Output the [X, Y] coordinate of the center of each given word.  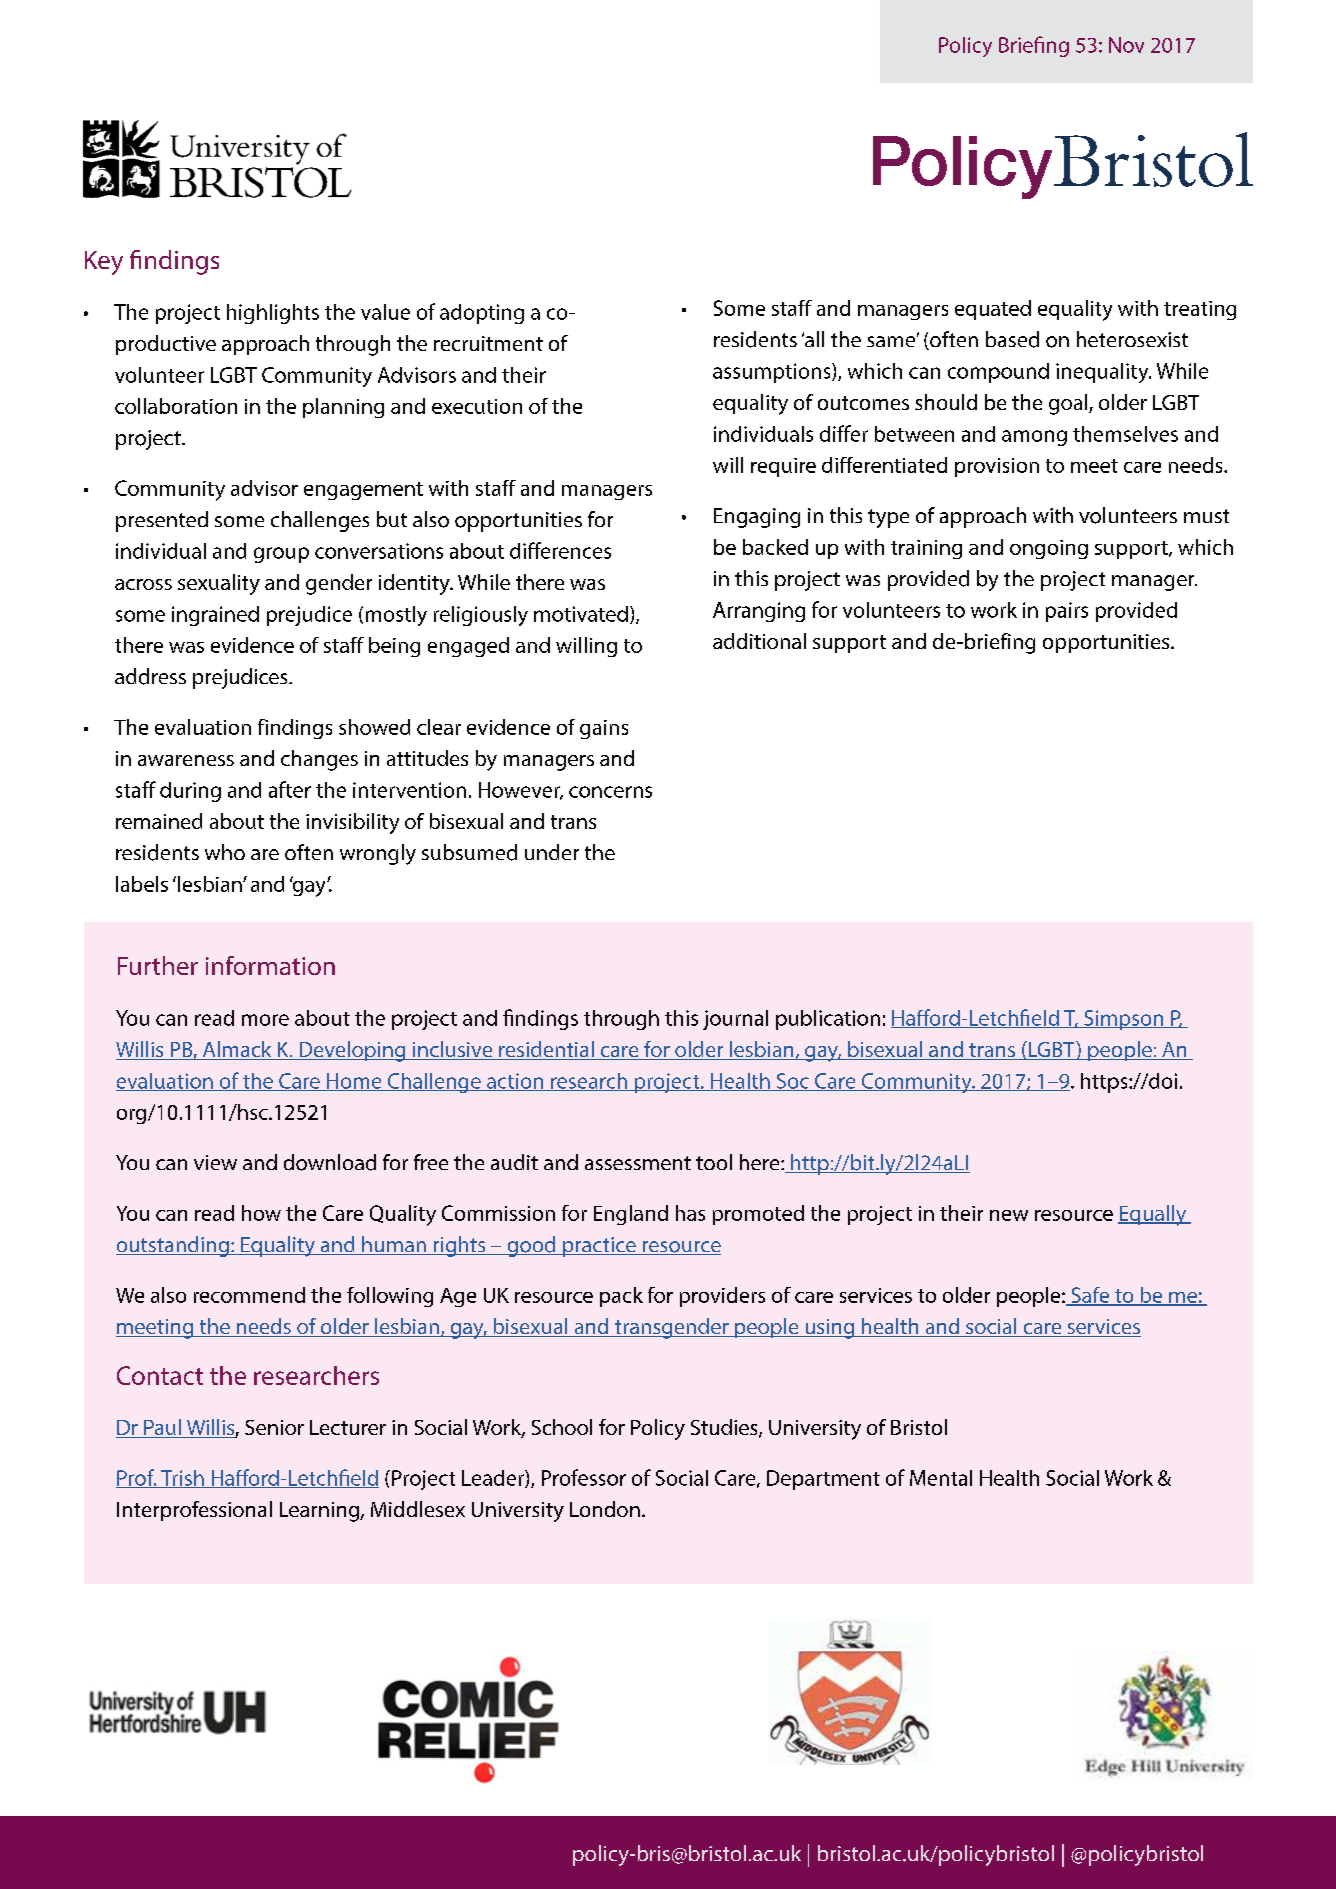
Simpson [1124, 1020]
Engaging [757, 518]
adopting [482, 314]
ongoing [1049, 549]
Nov [1126, 45]
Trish [182, 1479]
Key [104, 263]
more [265, 1020]
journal [735, 1020]
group [281, 555]
